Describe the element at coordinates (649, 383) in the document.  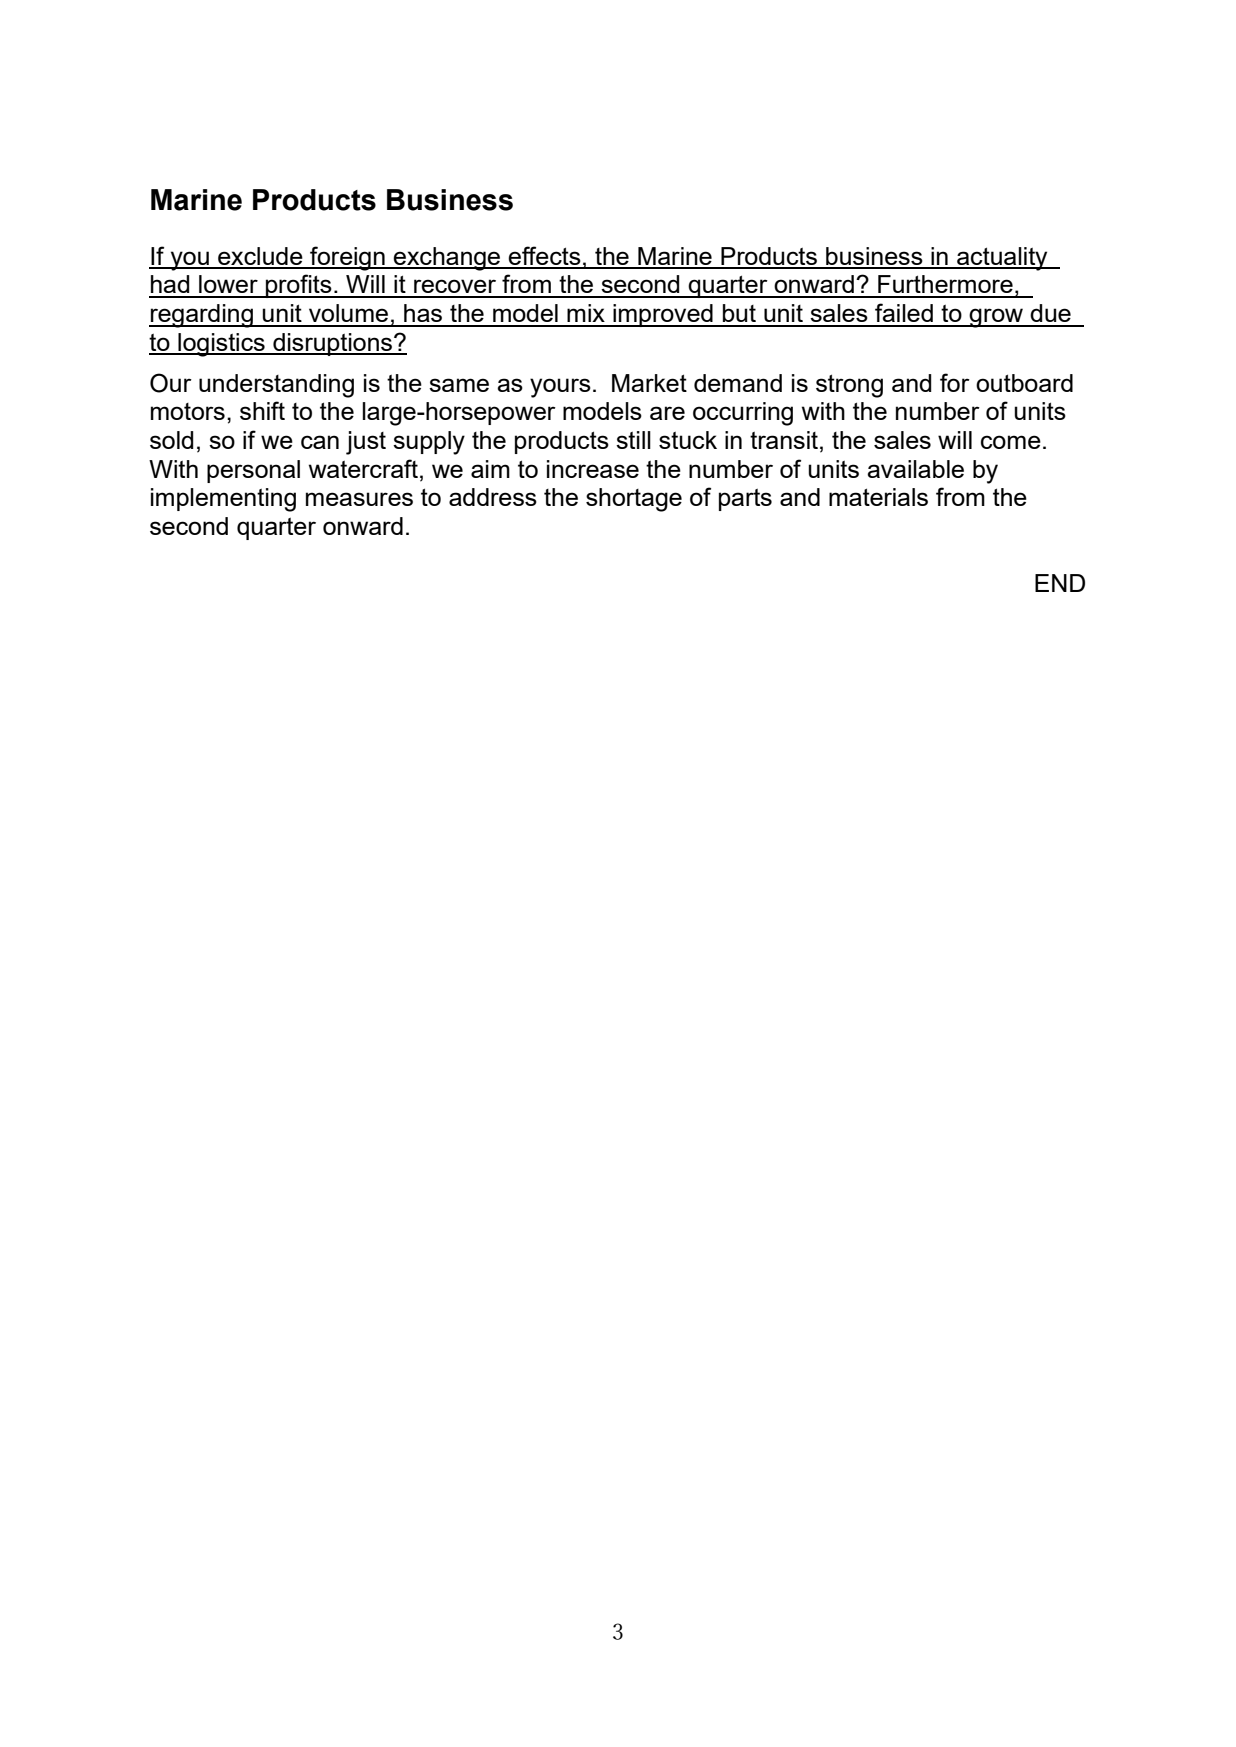
I see `Market` at that location.
